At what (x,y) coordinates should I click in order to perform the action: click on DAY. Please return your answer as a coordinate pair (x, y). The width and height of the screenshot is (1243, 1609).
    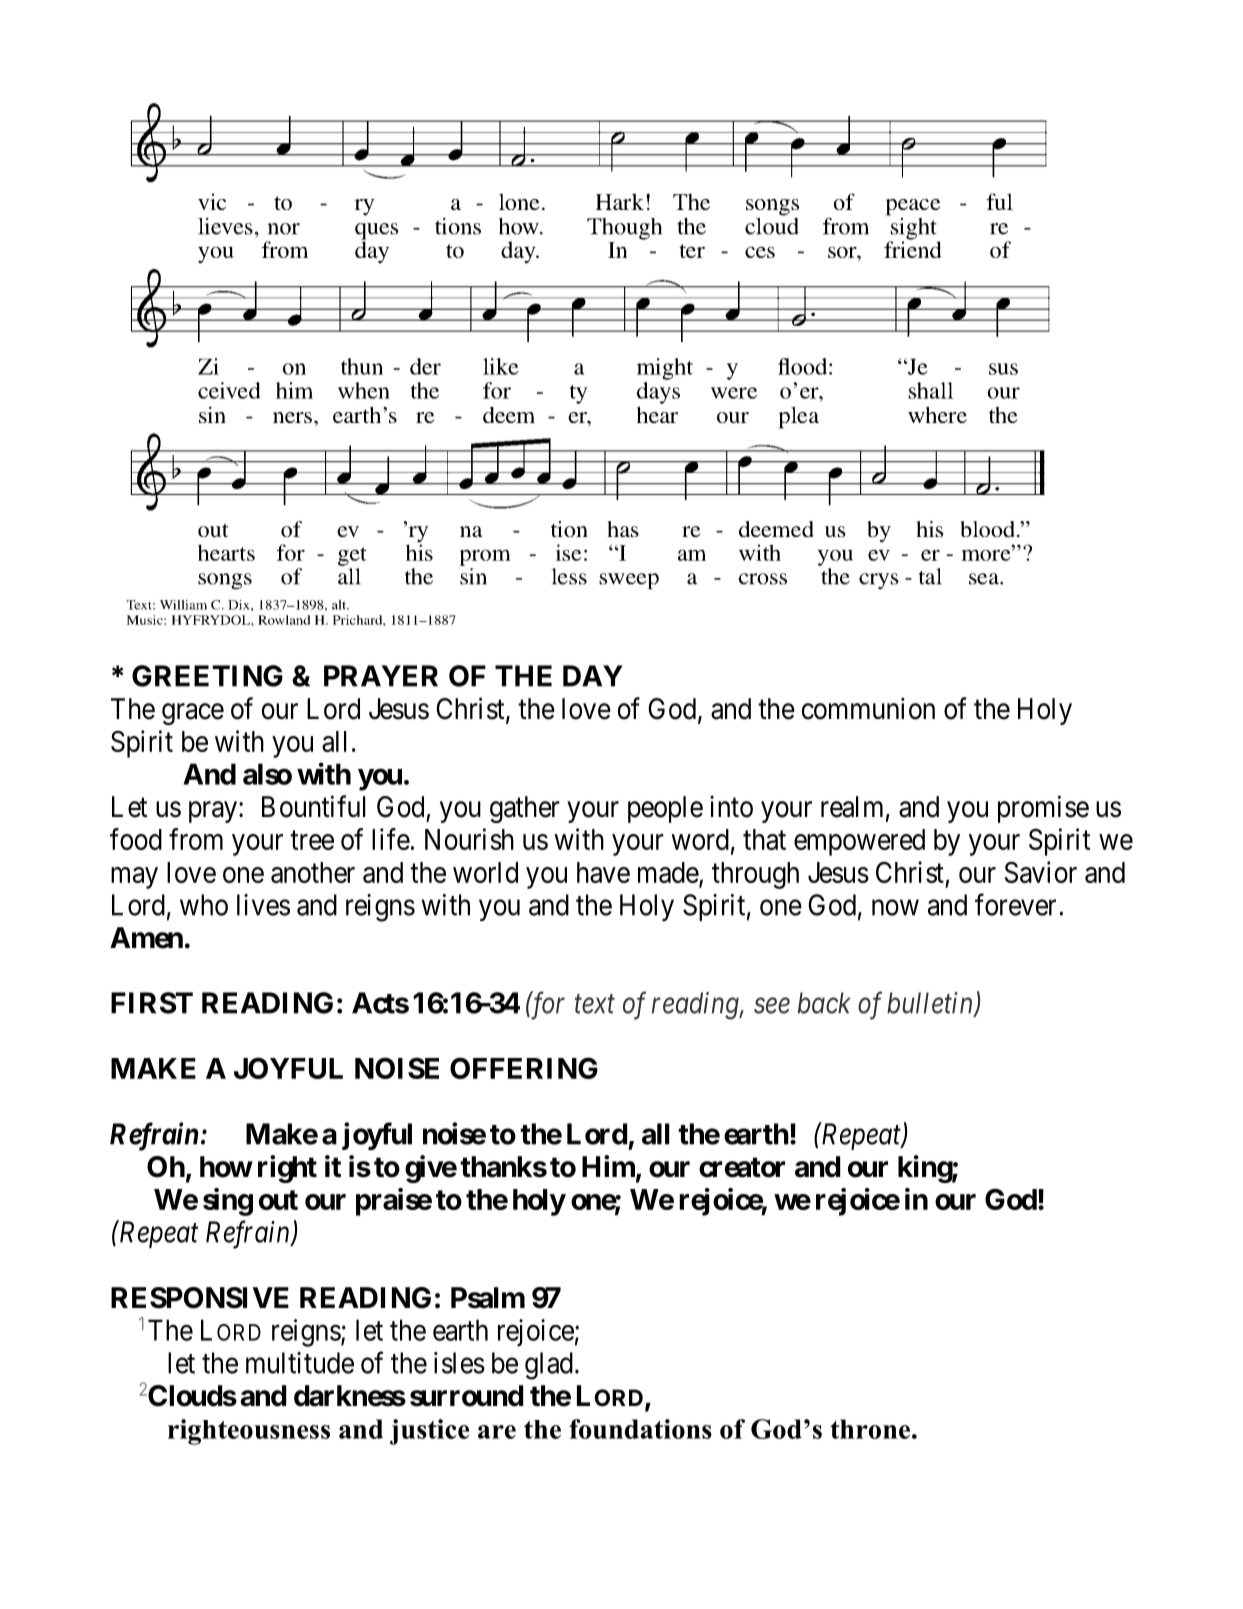
    Looking at the image, I should click on (593, 676).
